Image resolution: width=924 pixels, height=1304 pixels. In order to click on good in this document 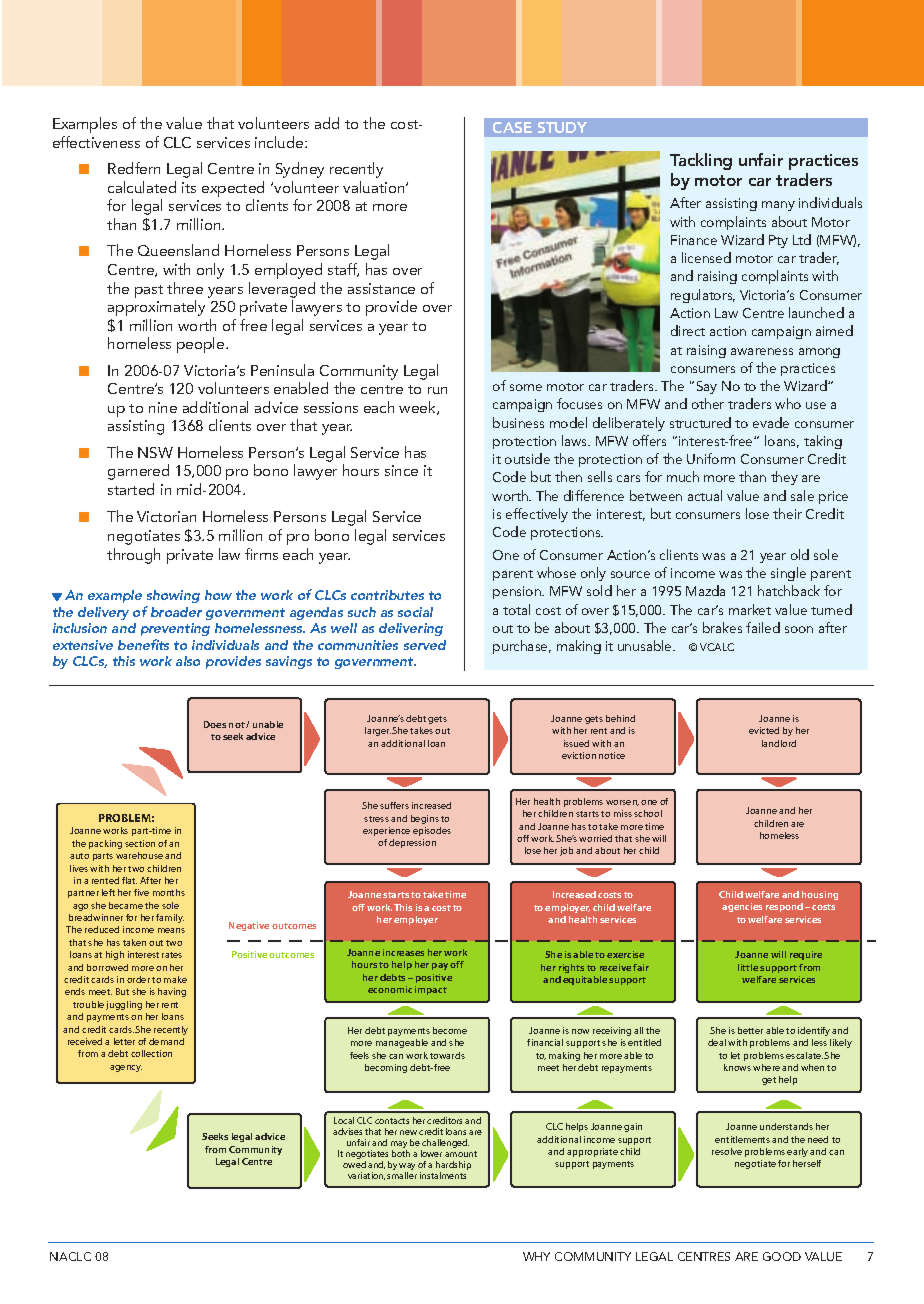, I will do `click(782, 1256)`.
